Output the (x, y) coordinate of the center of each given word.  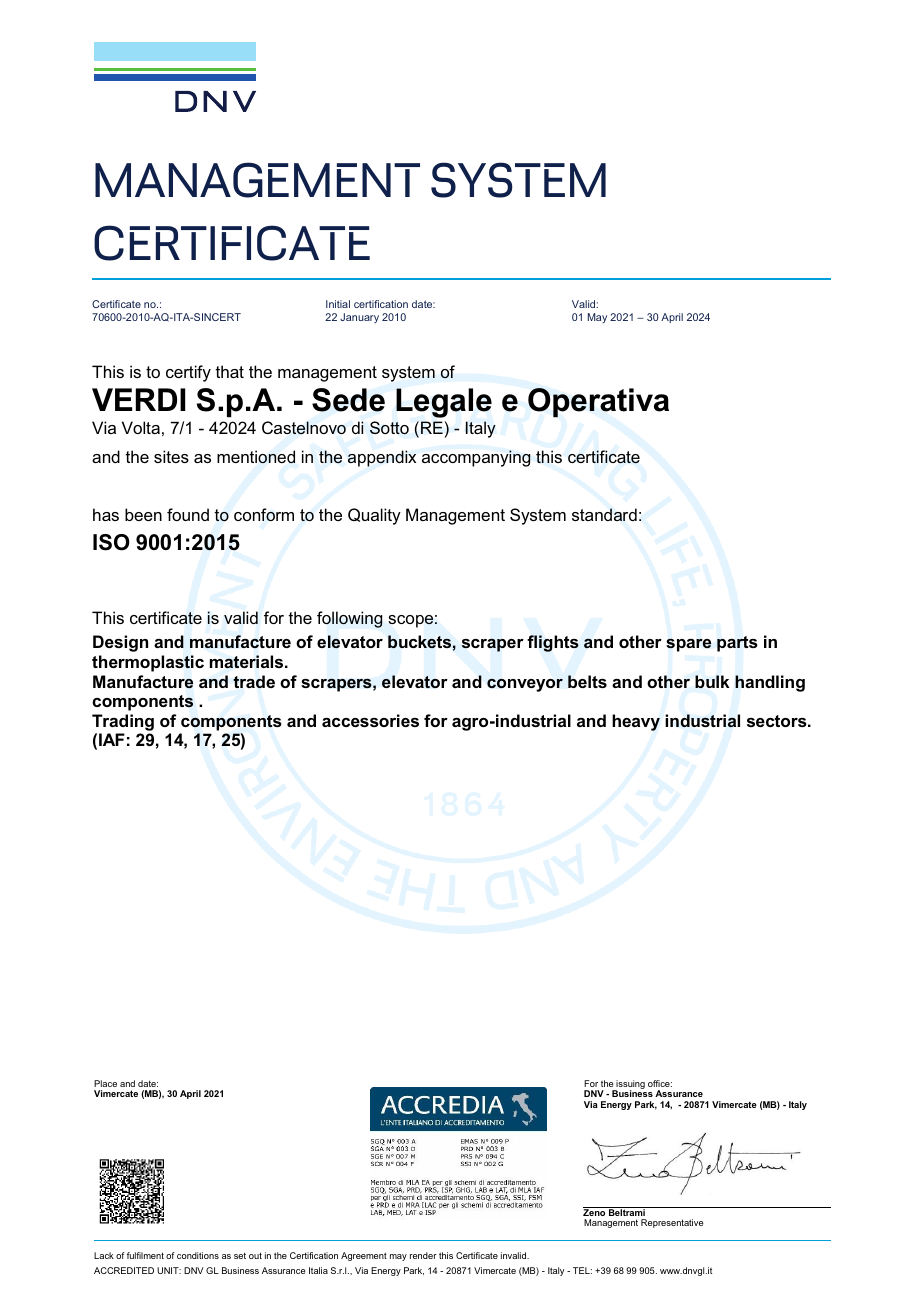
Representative (672, 1223)
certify (188, 373)
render (423, 1255)
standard (604, 514)
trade (254, 681)
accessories (370, 720)
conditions (198, 1255)
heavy (636, 722)
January (359, 318)
